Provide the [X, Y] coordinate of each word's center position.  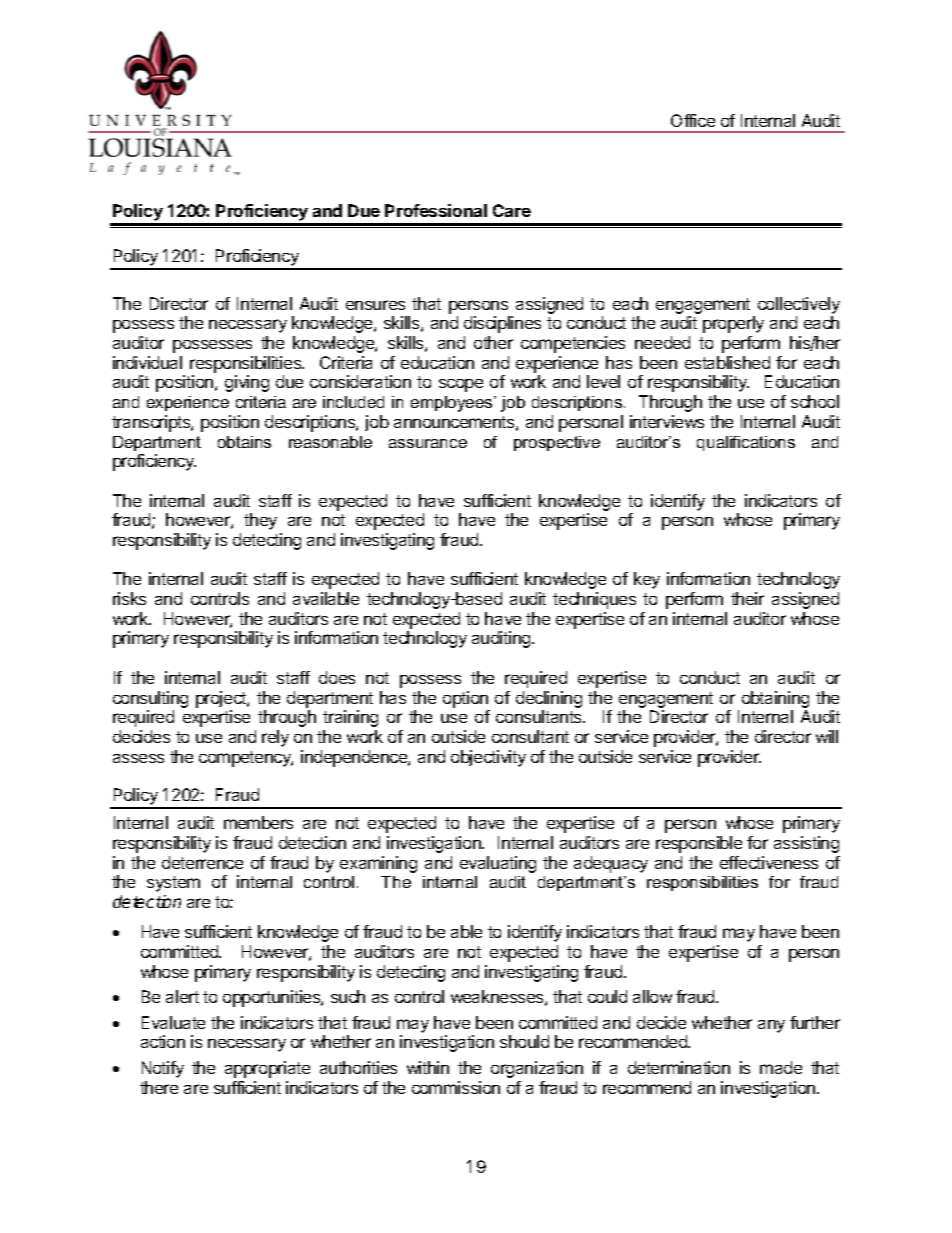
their [747, 598]
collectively [799, 305]
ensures [375, 305]
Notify [163, 1069]
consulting [150, 699]
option [465, 699]
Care [512, 210]
